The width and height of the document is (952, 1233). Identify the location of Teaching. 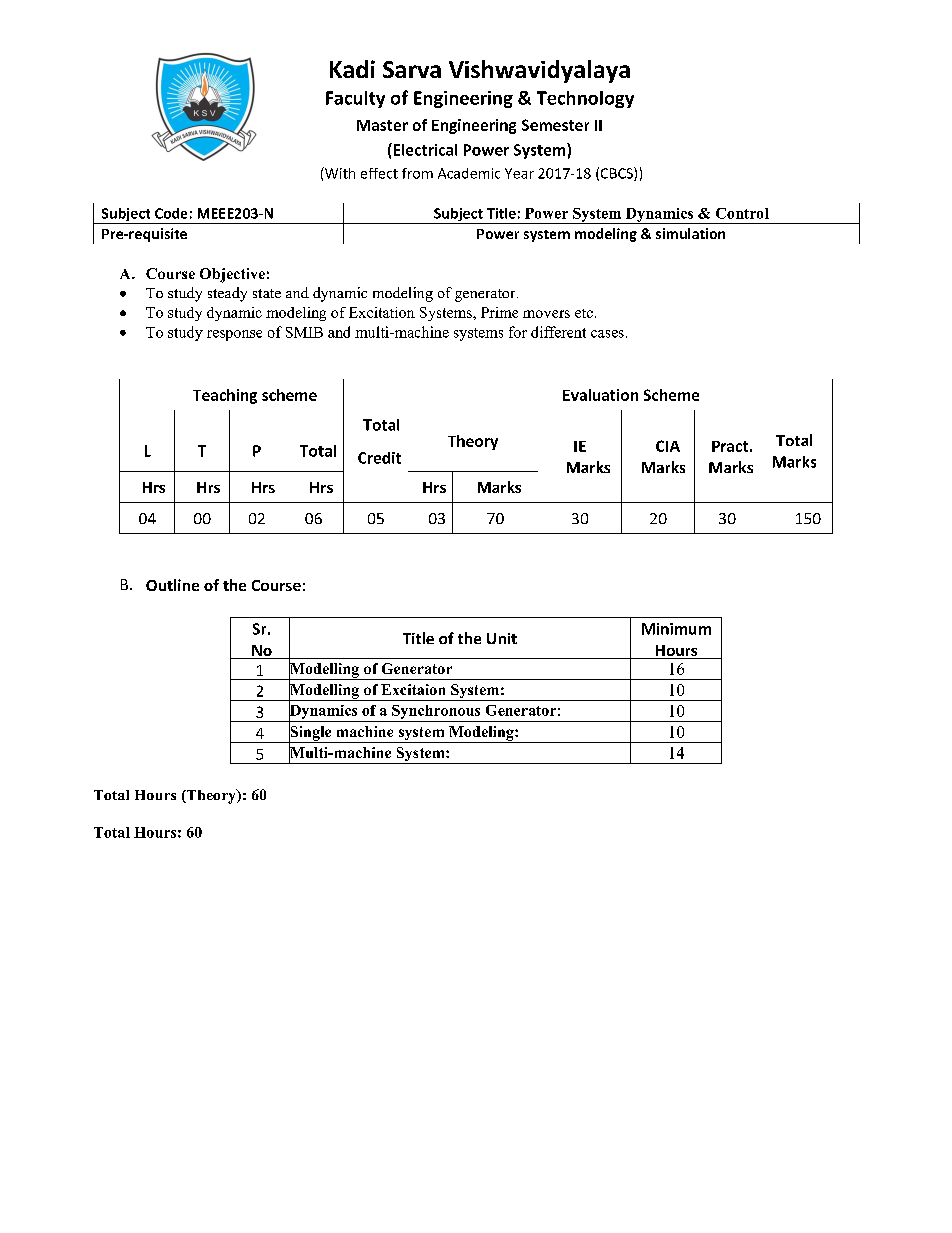
(225, 396).
